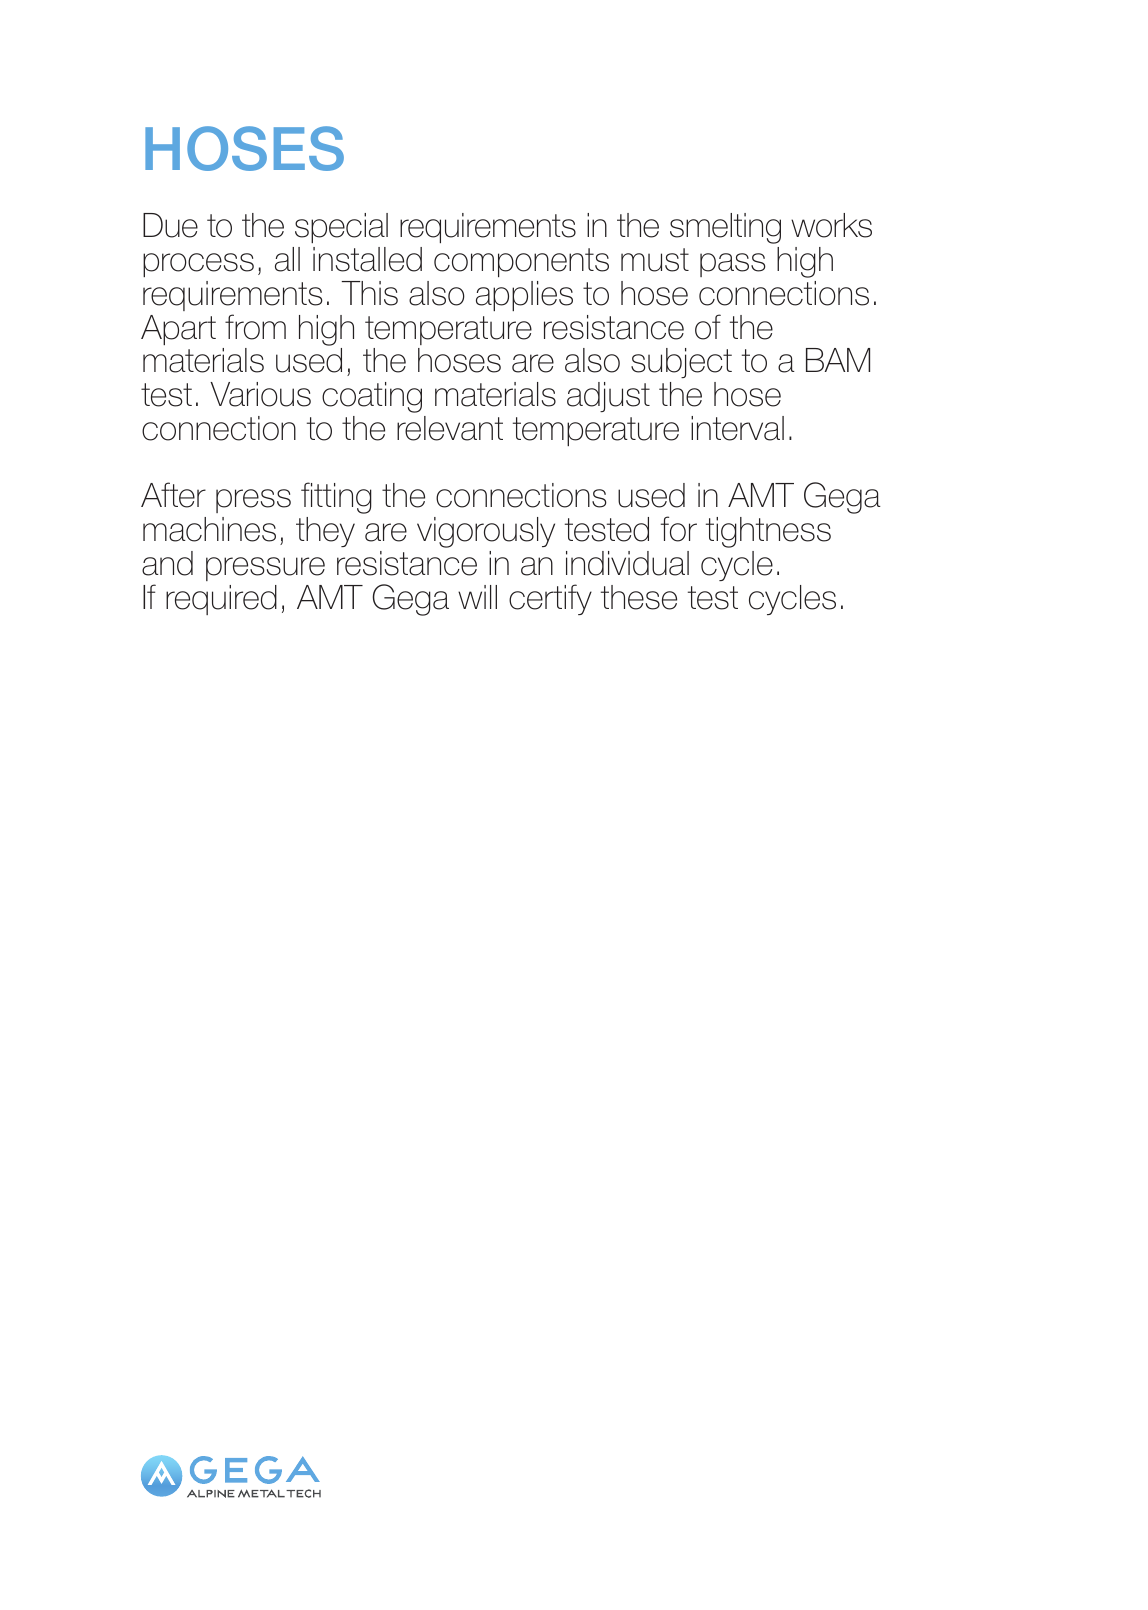 The height and width of the screenshot is (1610, 1148). Describe the element at coordinates (768, 532) in the screenshot. I see `tightness` at that location.
